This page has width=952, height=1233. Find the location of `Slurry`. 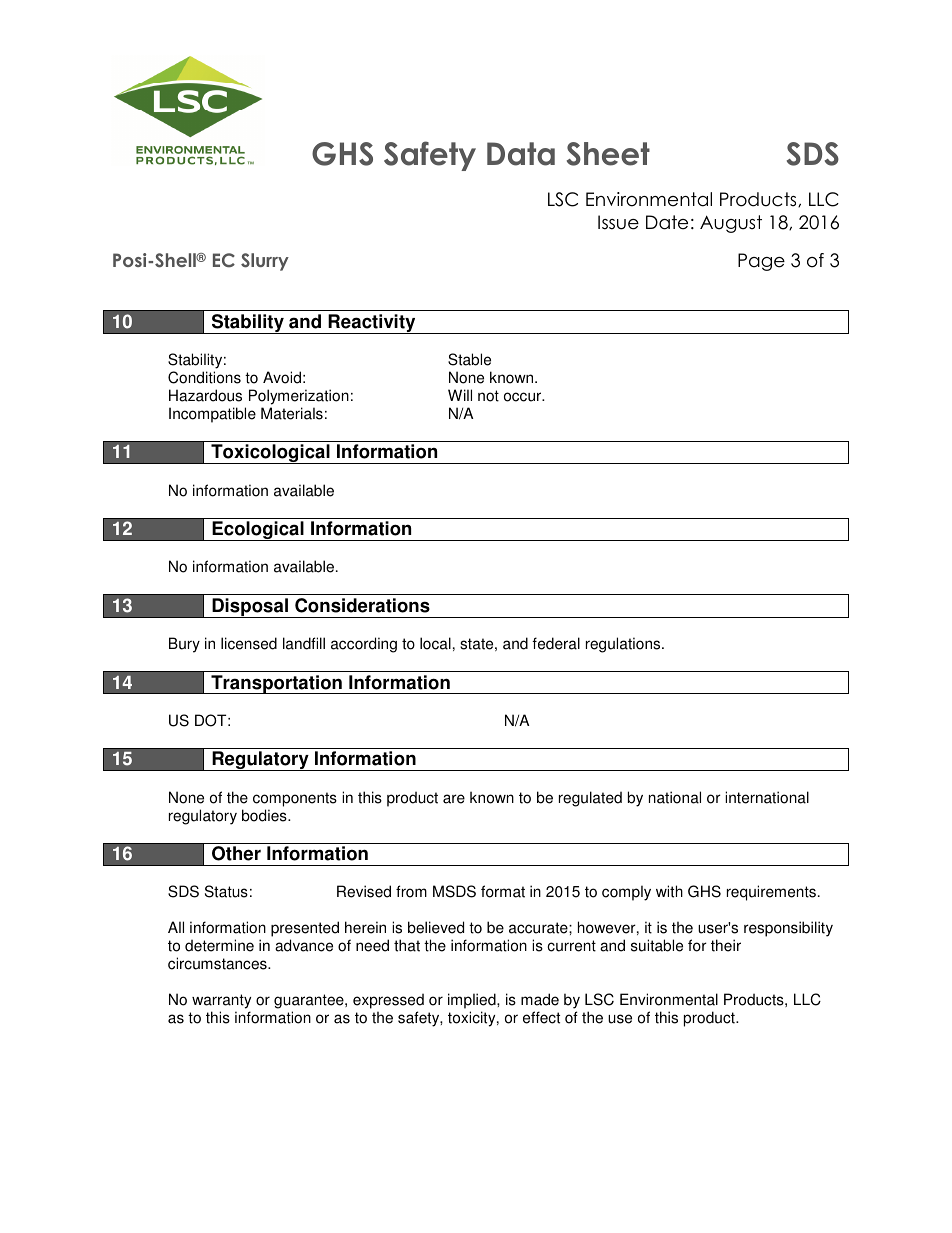

Slurry is located at coordinates (265, 262).
